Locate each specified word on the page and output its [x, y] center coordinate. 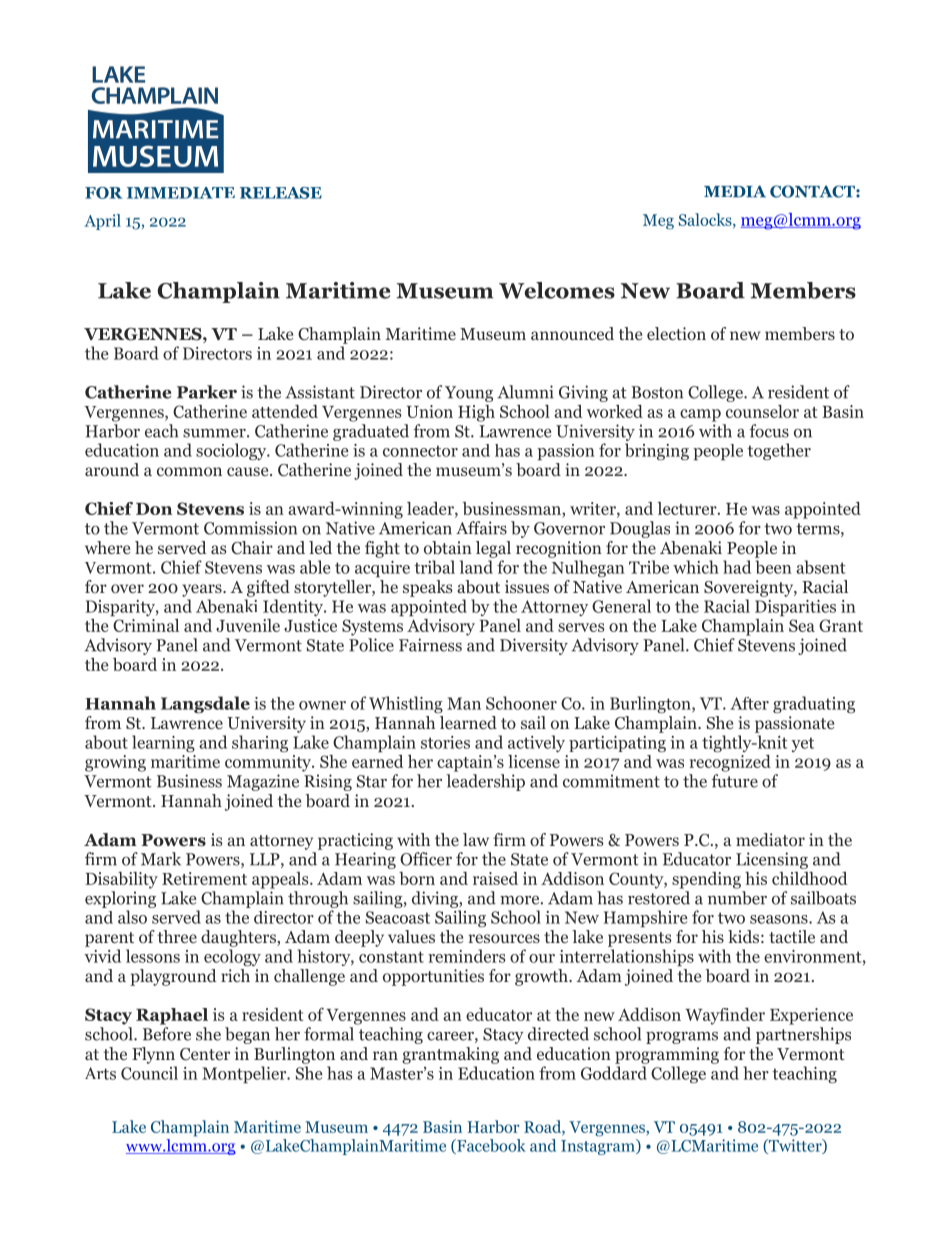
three [177, 936]
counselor [762, 411]
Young [469, 394]
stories [445, 742]
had [737, 567]
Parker [207, 392]
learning [163, 743]
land [476, 567]
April [102, 222]
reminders [466, 956]
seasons [780, 919]
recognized [730, 763]
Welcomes [557, 290]
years [203, 590]
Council [149, 1073]
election [676, 334]
